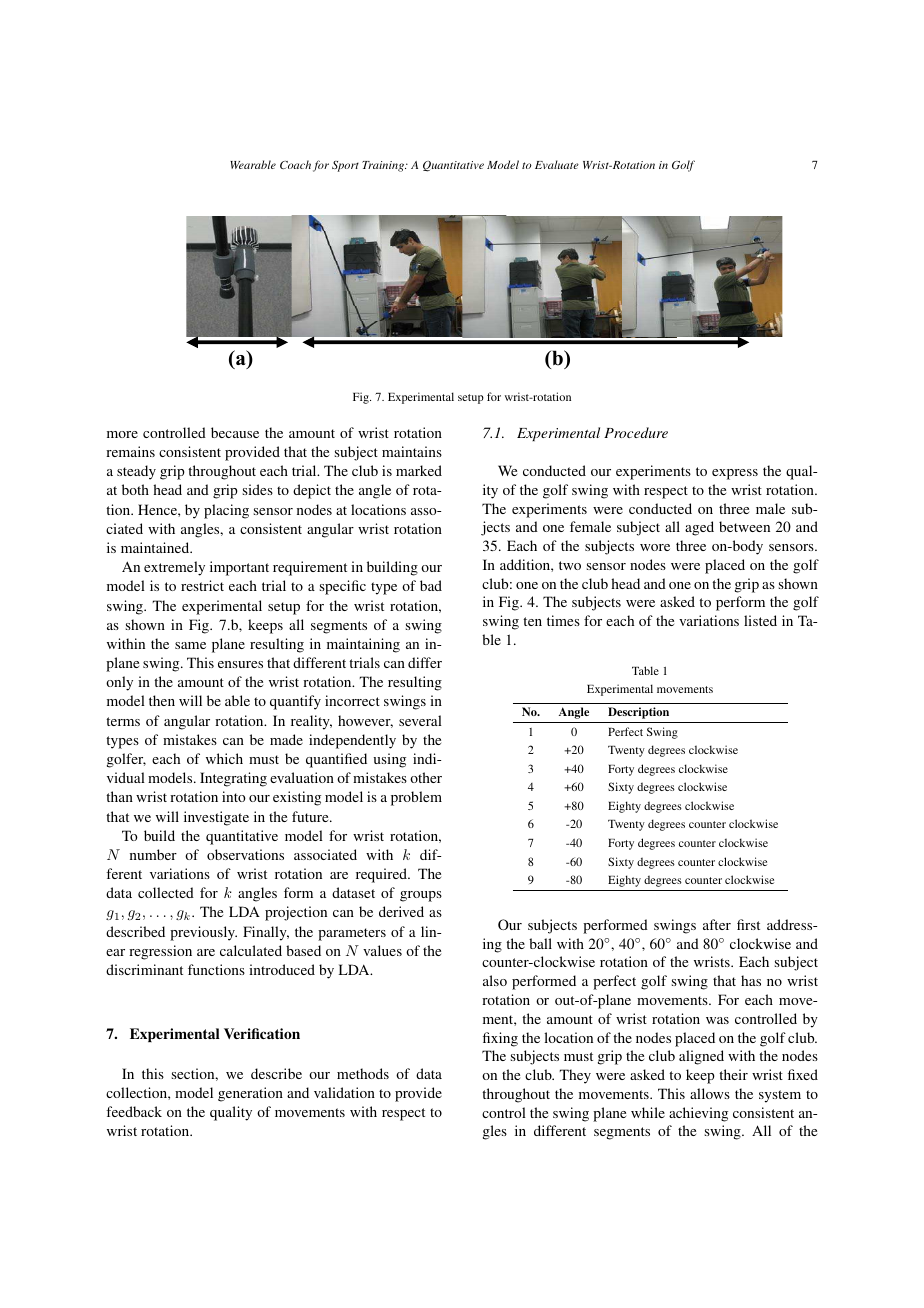 The image size is (924, 1308). Describe the element at coordinates (384, 166) in the image. I see `Training` at that location.
